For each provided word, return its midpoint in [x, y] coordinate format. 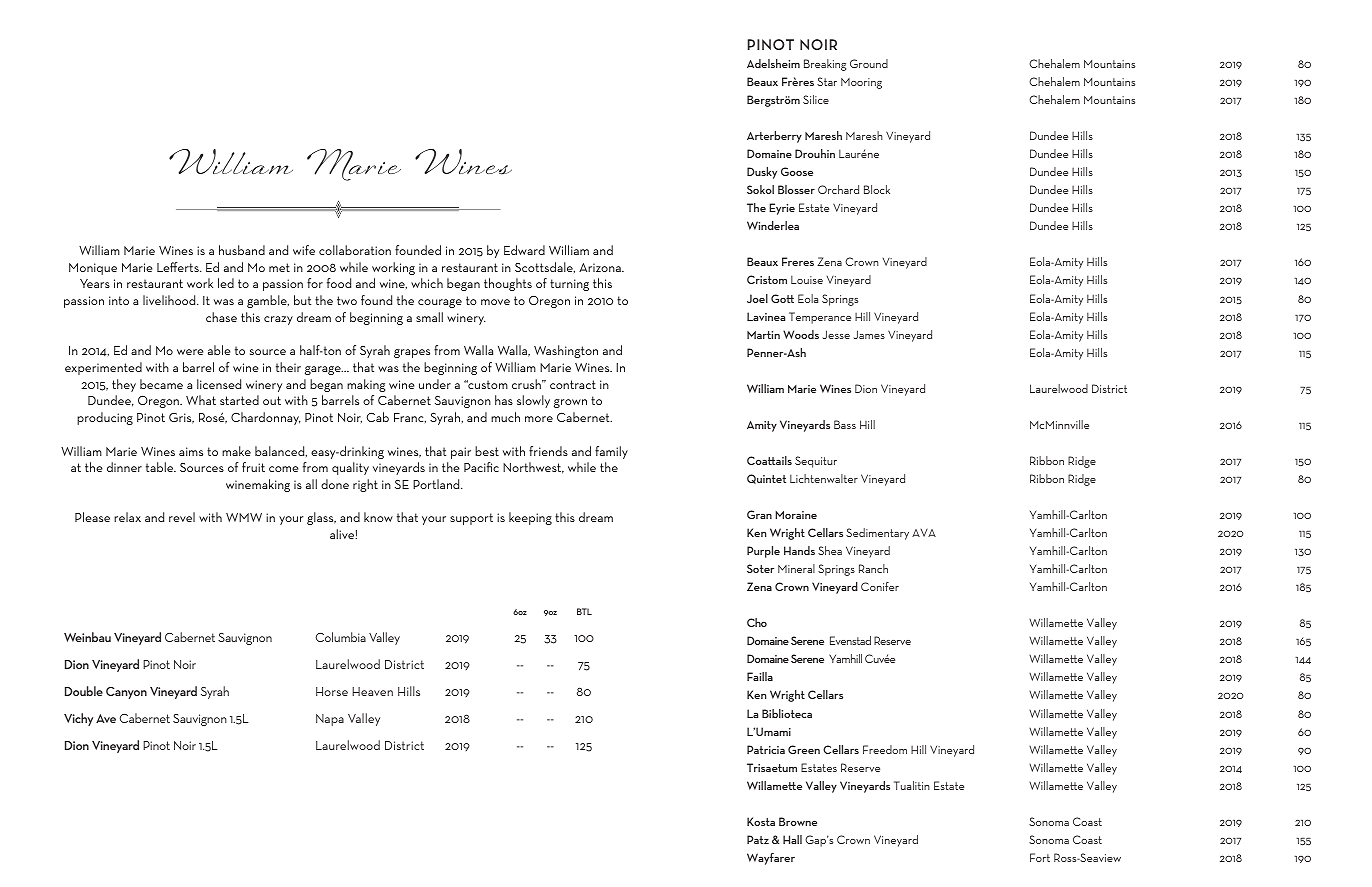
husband [242, 250]
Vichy [78, 719]
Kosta [761, 821]
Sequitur [816, 462]
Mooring [861, 83]
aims [191, 451]
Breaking [825, 65]
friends [548, 451]
